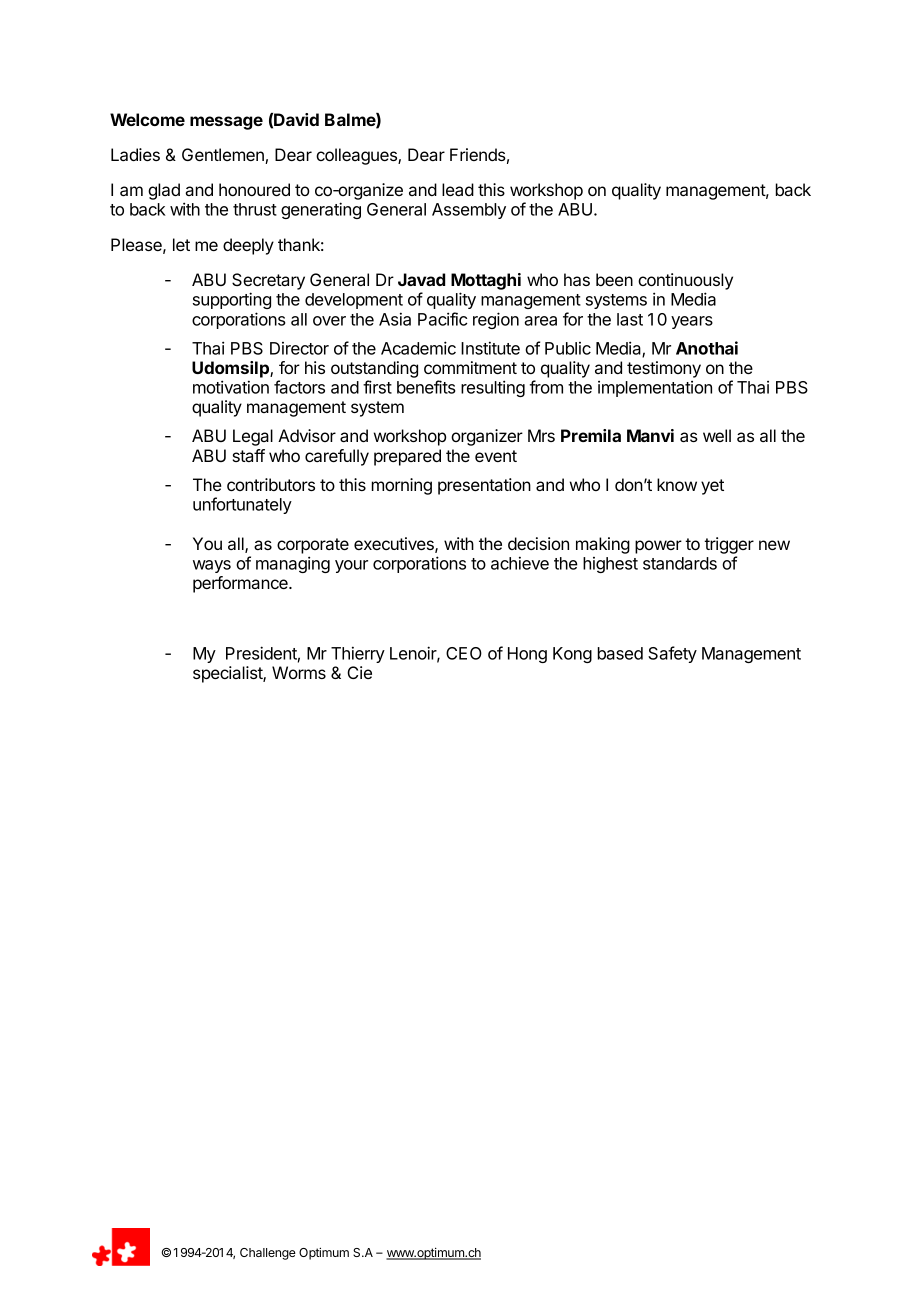 This page has width=924, height=1308. What do you see at coordinates (620, 653) in the page?
I see `based` at bounding box center [620, 653].
